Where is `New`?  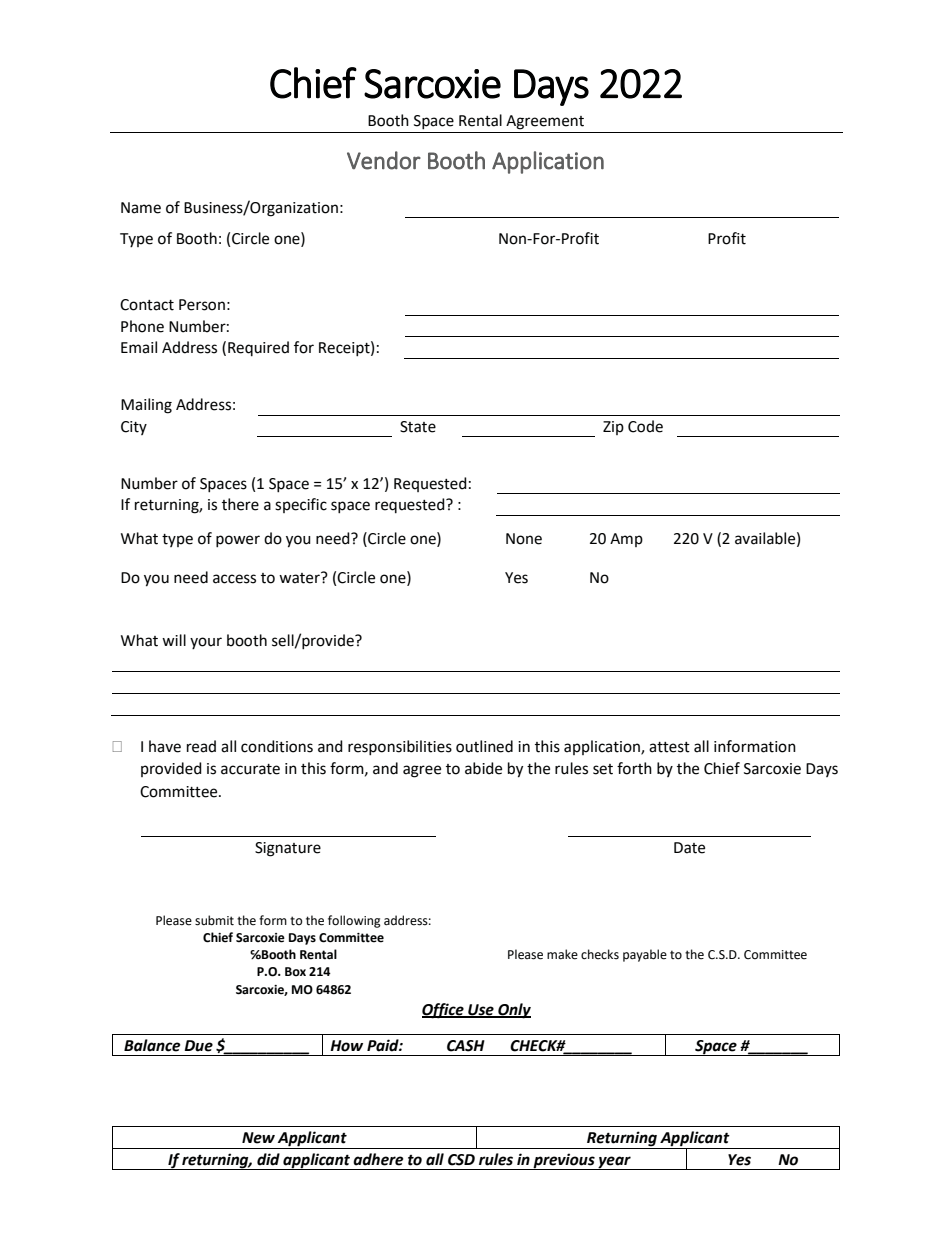
New is located at coordinates (258, 1138).
